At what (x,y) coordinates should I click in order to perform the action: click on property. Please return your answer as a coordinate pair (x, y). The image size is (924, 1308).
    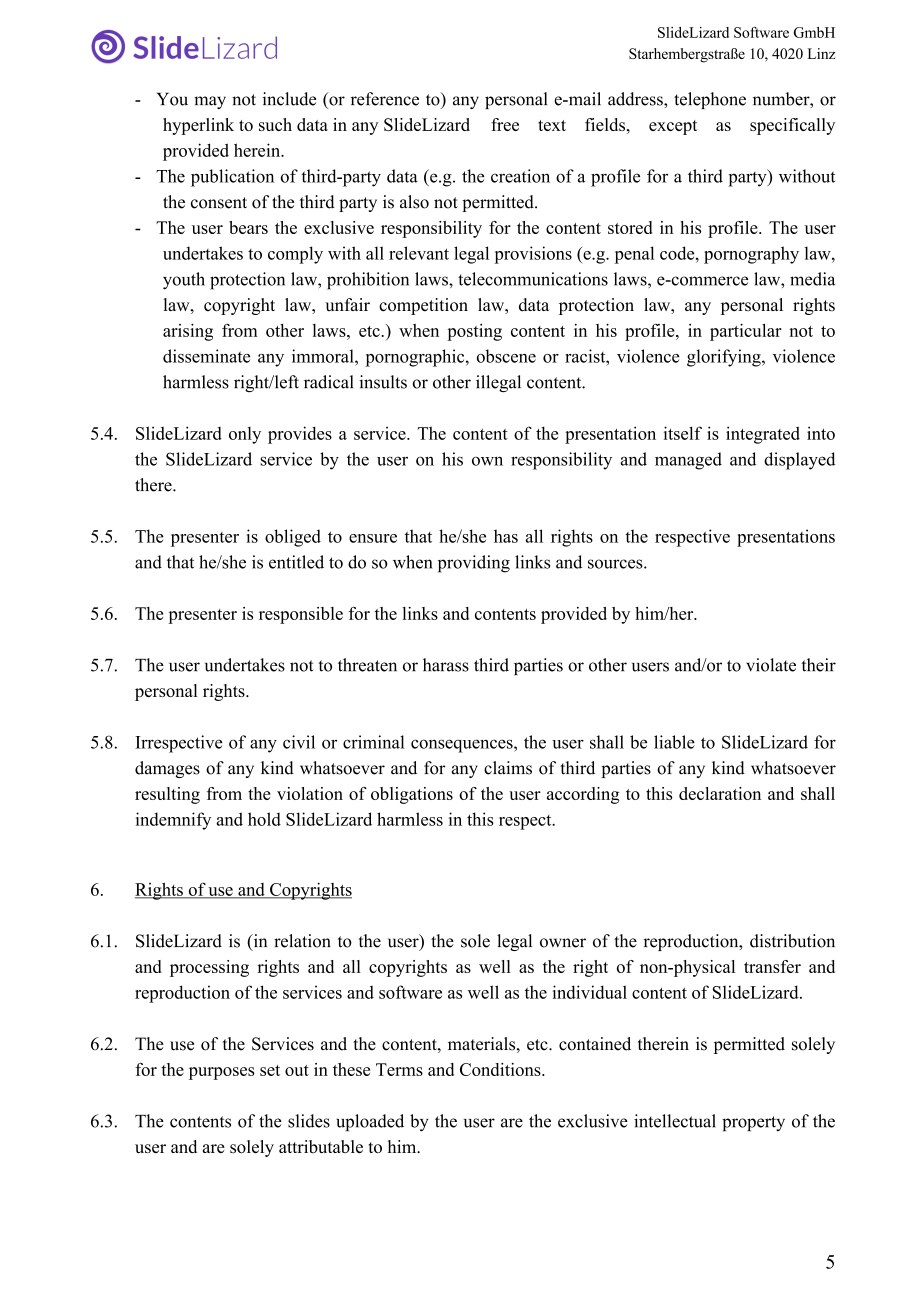
    Looking at the image, I should click on (753, 1123).
